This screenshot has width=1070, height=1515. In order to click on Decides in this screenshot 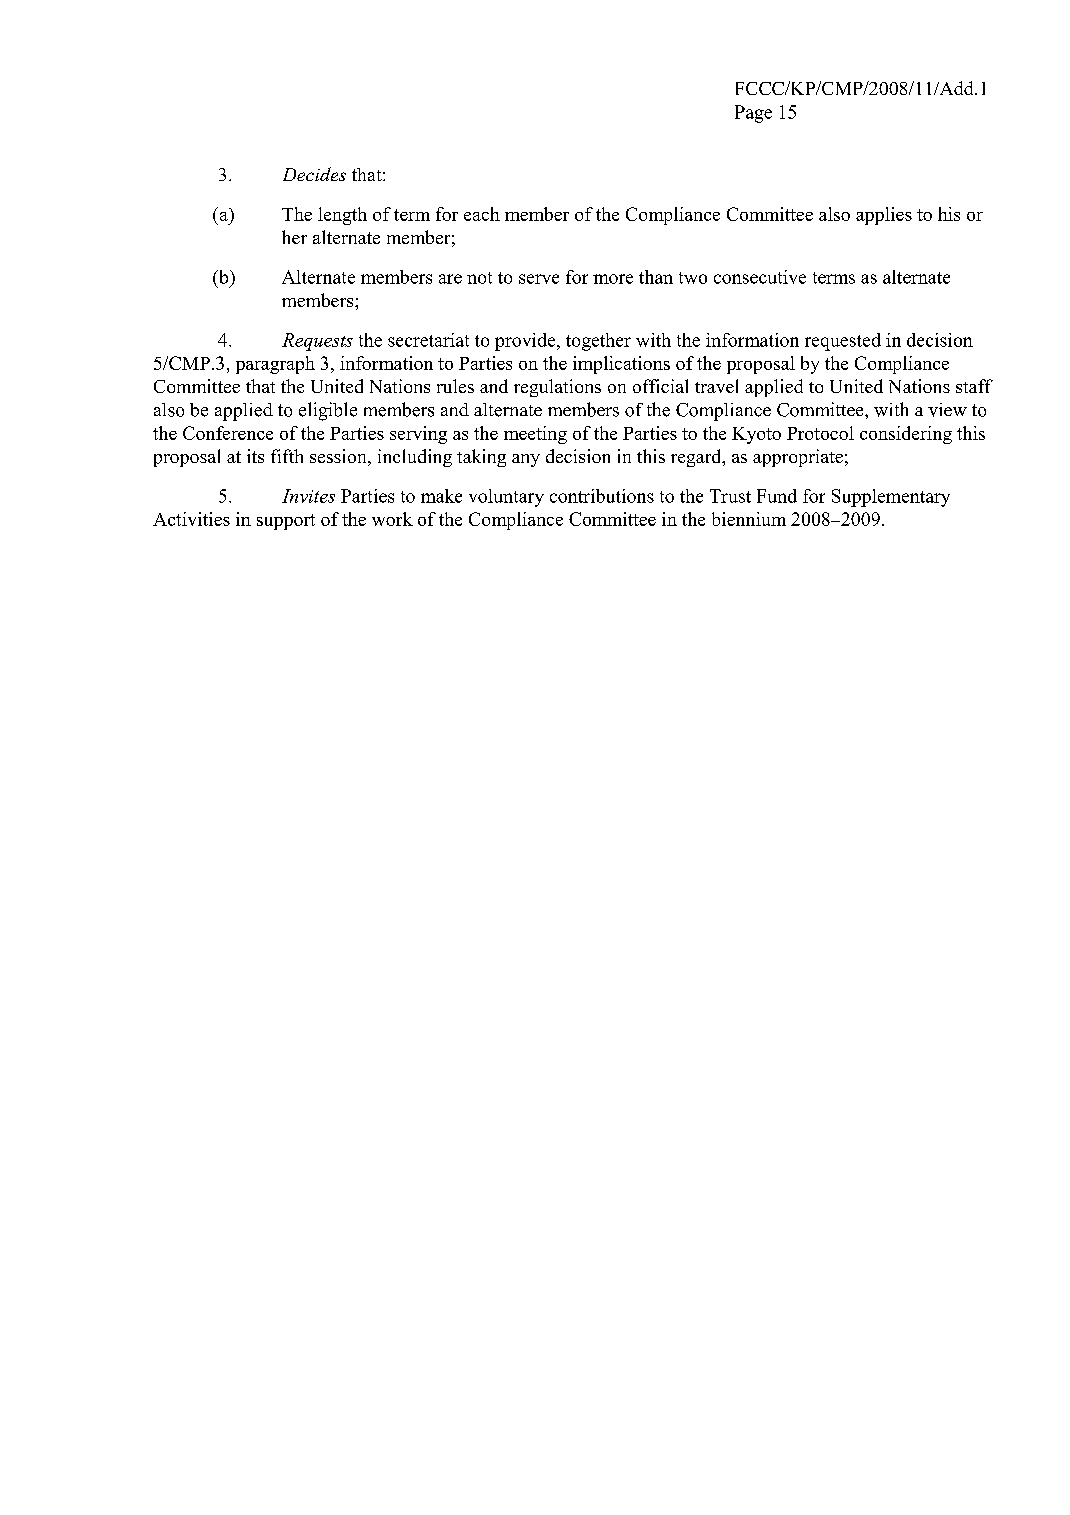, I will do `click(314, 174)`.
